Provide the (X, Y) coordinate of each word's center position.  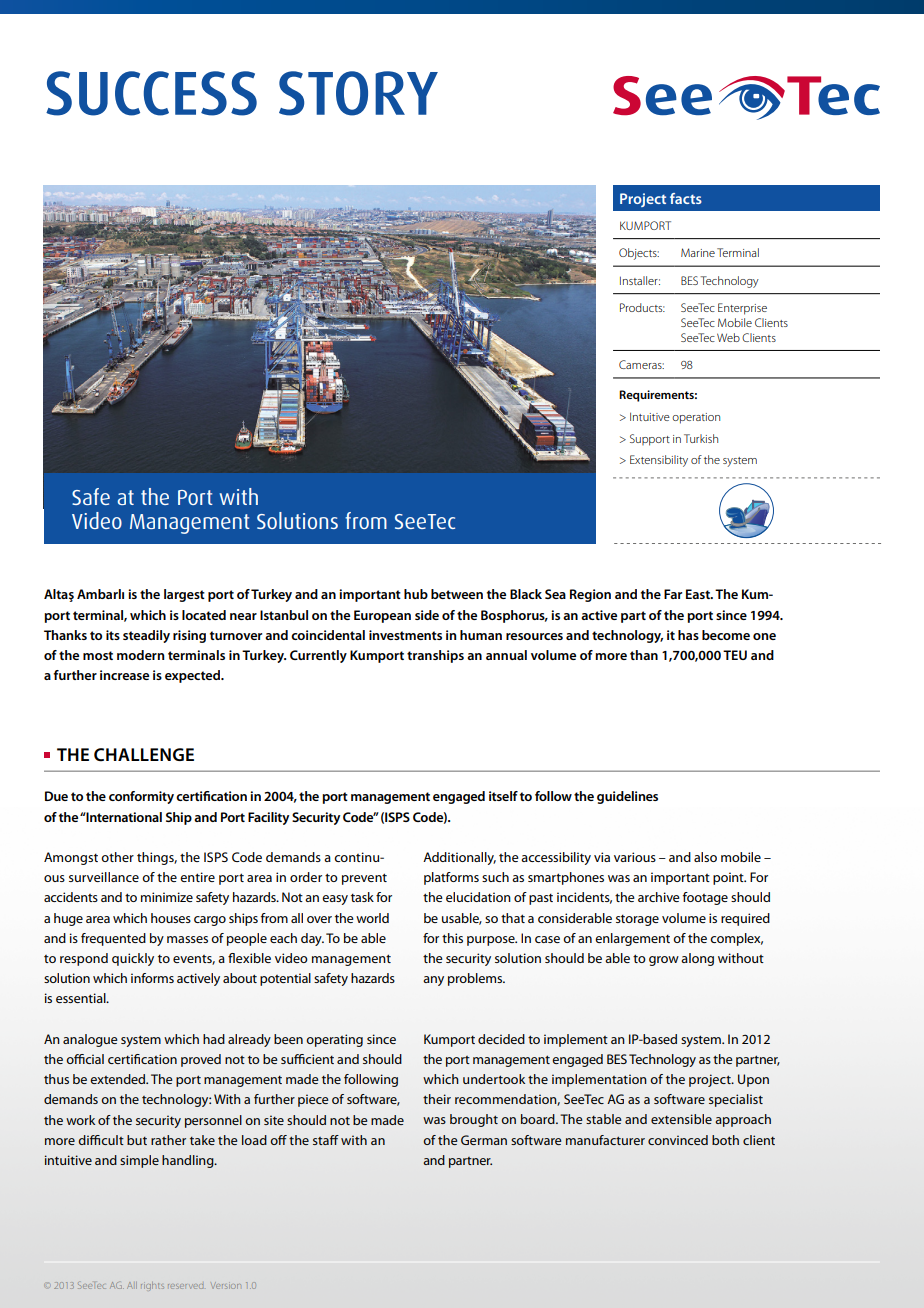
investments (405, 635)
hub (416, 594)
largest (184, 595)
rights (152, 1286)
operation (696, 418)
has (688, 635)
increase (124, 675)
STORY (358, 93)
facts (686, 198)
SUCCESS (151, 93)
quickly (133, 959)
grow (664, 961)
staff (326, 1140)
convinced (678, 1140)
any (433, 981)
